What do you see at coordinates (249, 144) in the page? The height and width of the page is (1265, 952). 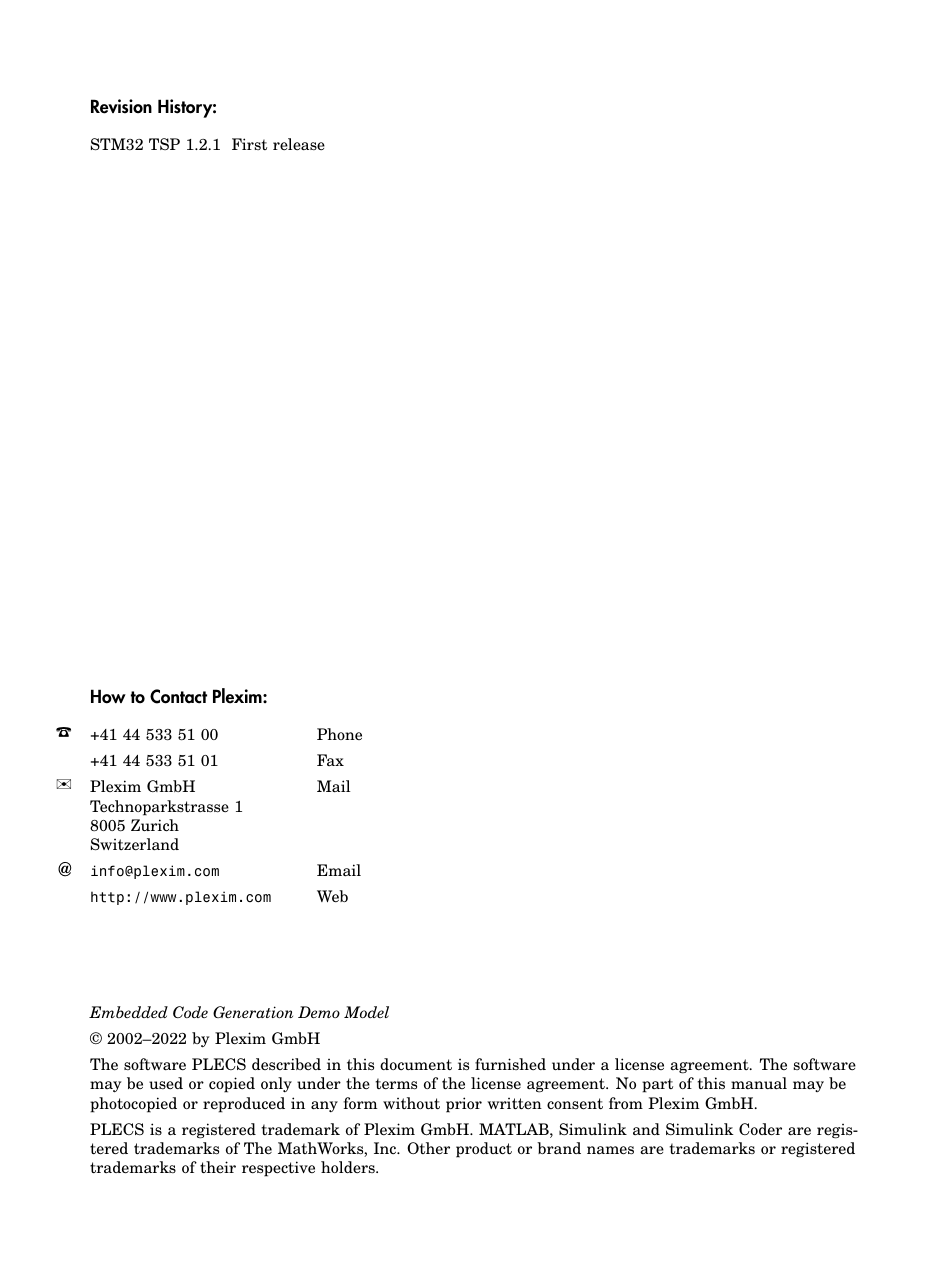 I see `First` at bounding box center [249, 144].
